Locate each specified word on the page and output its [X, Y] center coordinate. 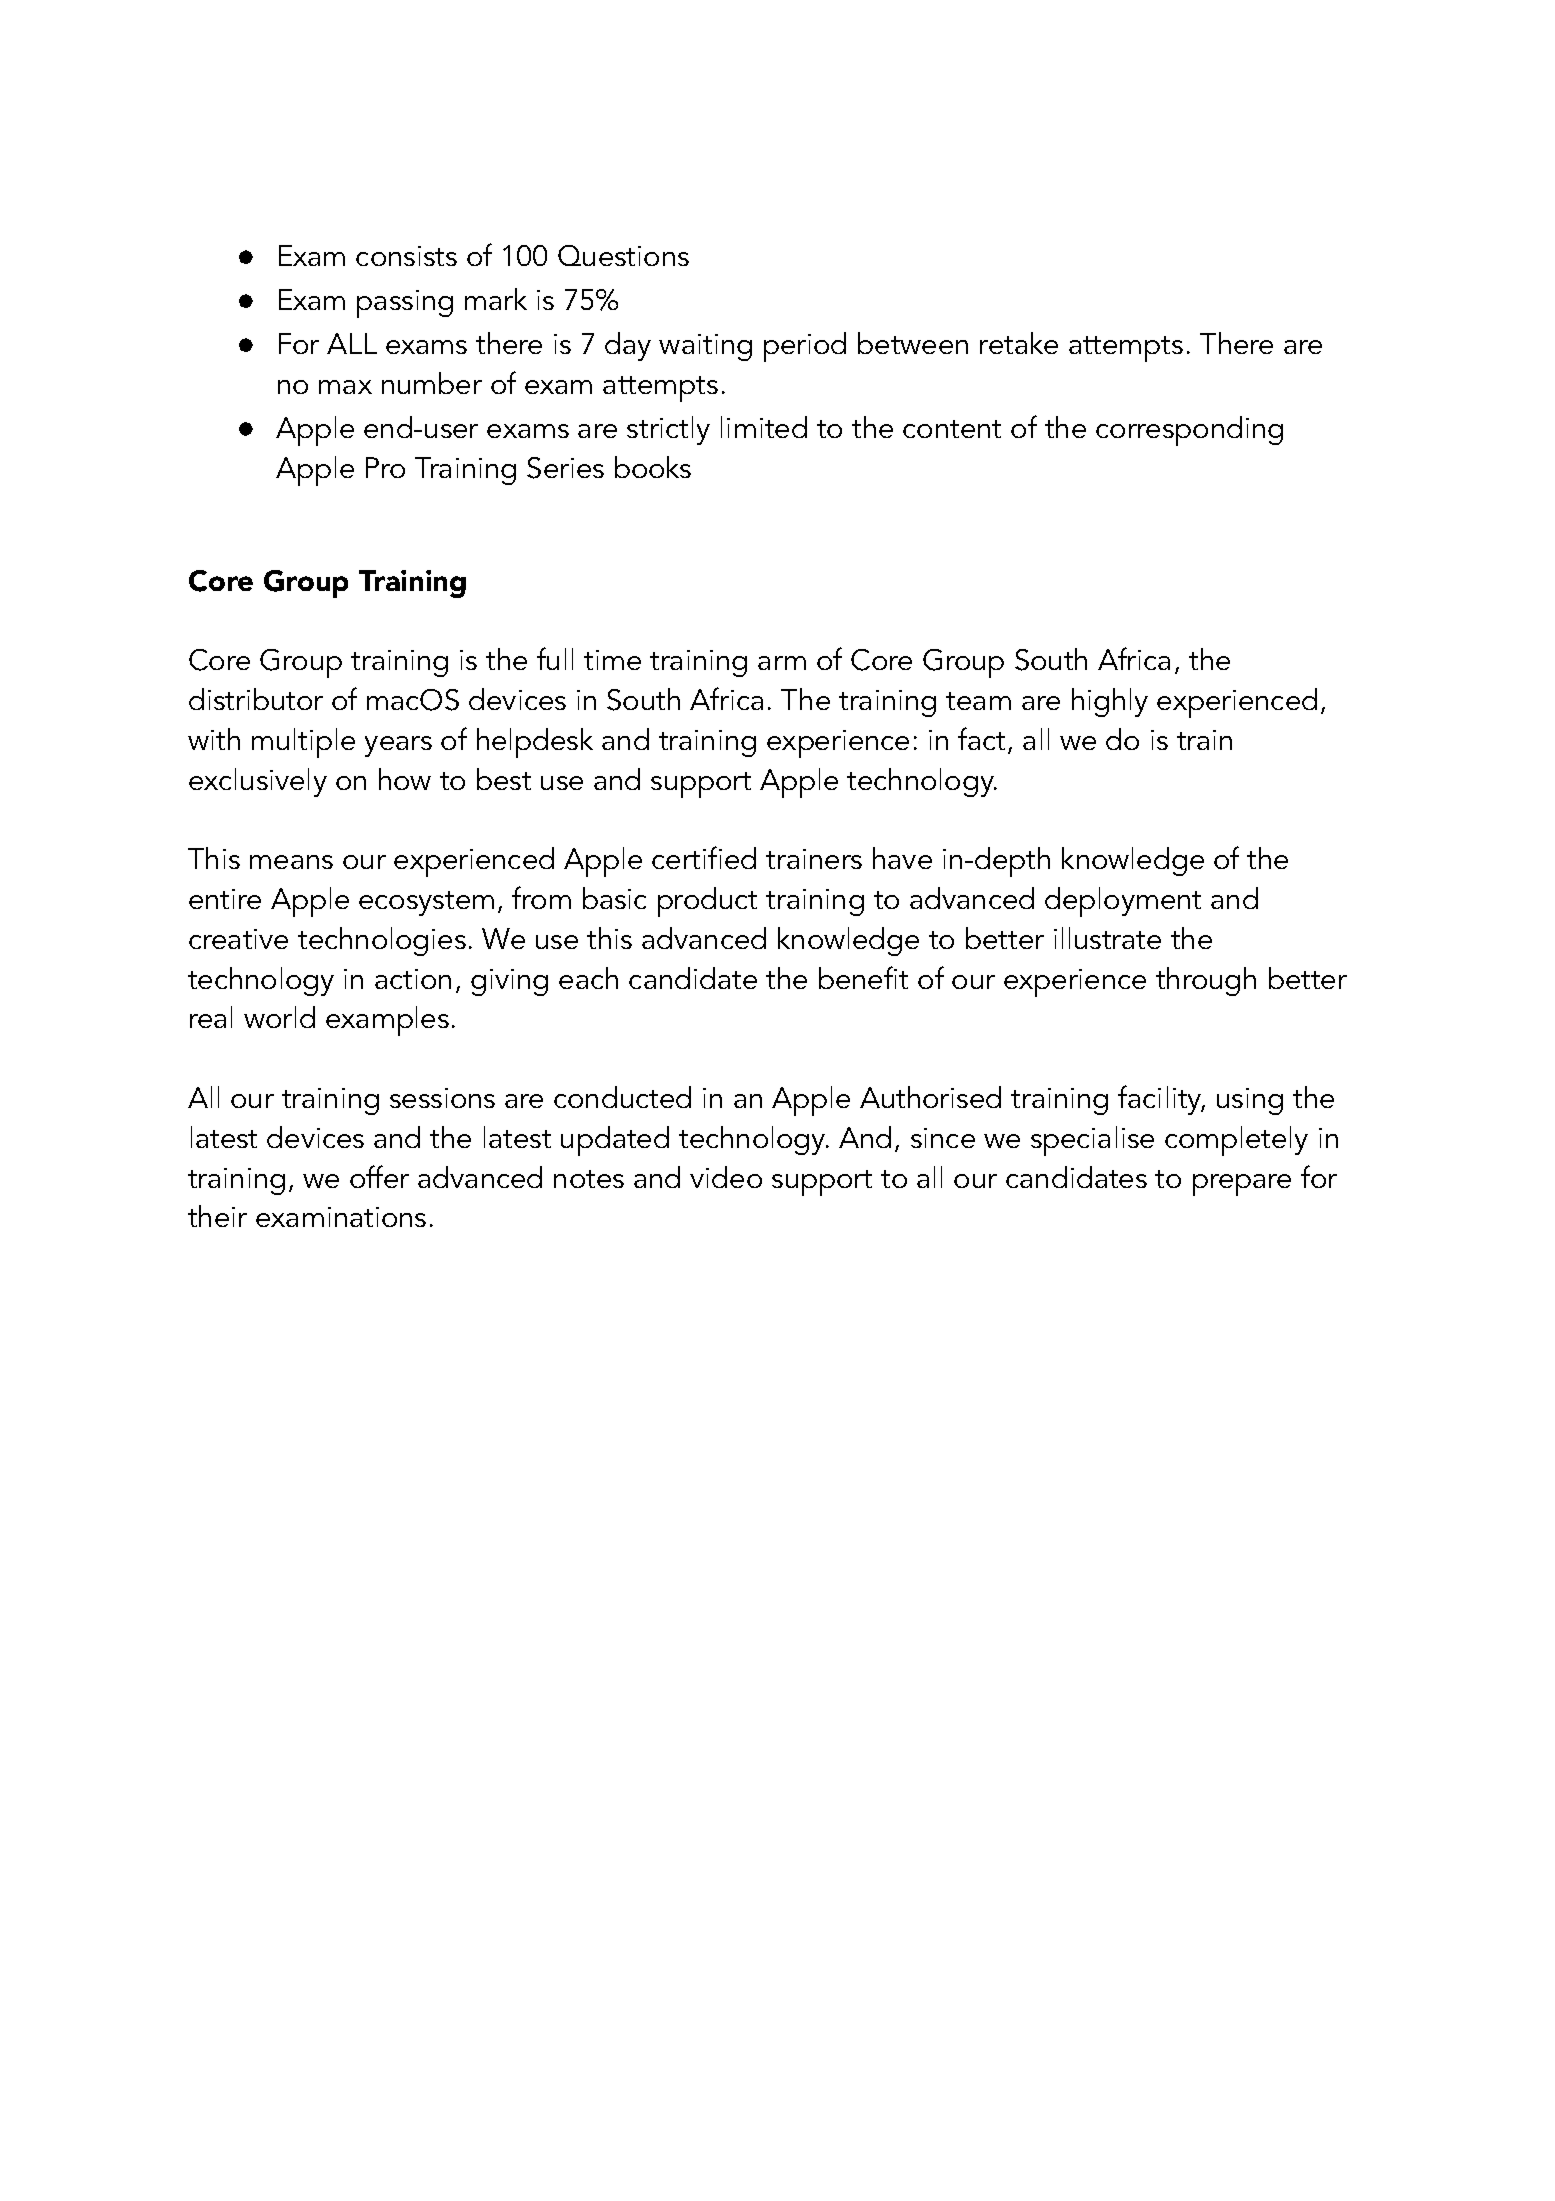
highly [1110, 702]
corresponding [1189, 431]
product [707, 902]
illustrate [1107, 938]
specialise [1092, 1141]
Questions [623, 255]
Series [565, 468]
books [653, 467]
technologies [382, 941]
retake [1019, 343]
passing [405, 304]
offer [379, 1176]
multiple [303, 743]
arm [782, 663]
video [726, 1177]
